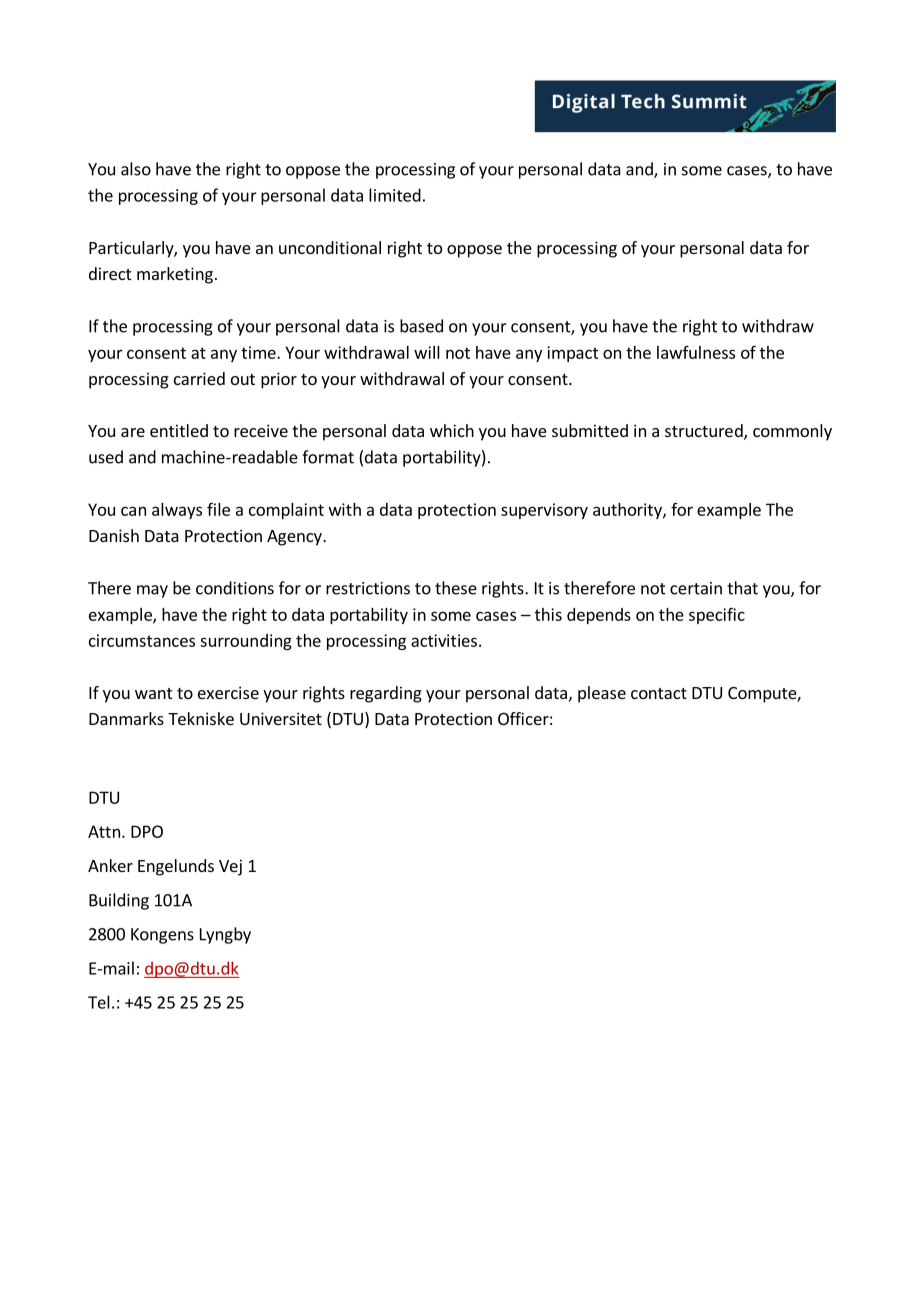 The width and height of the image is (924, 1308). Describe the element at coordinates (572, 354) in the image. I see `impact` at that location.
